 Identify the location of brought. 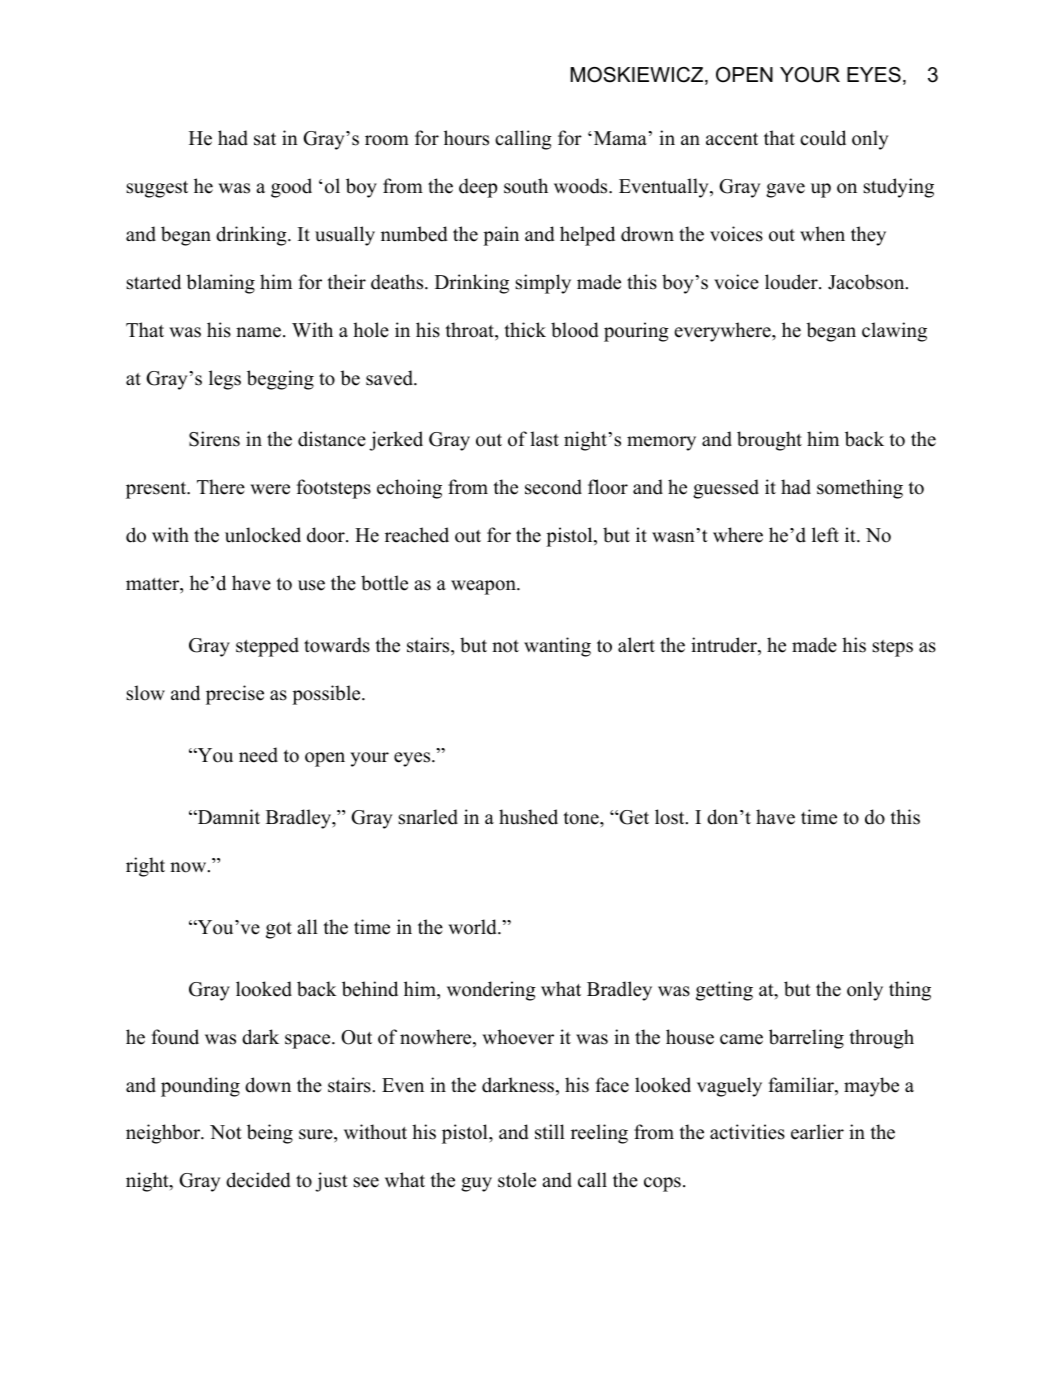
(769, 441).
